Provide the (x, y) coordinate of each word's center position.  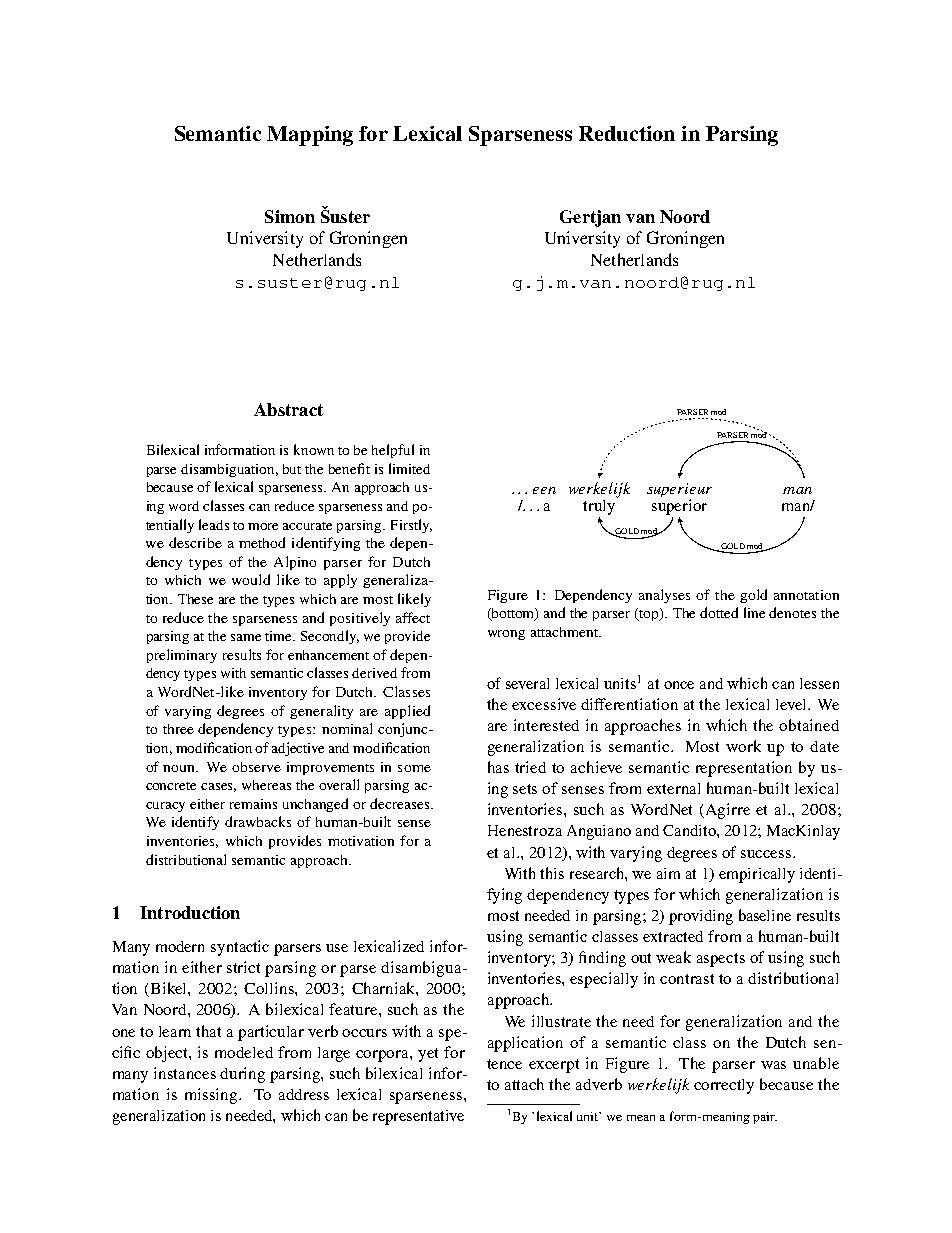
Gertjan (590, 218)
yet (428, 1055)
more (263, 526)
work (743, 746)
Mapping (310, 136)
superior (679, 507)
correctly (724, 1086)
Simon (290, 216)
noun (180, 768)
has (498, 767)
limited (409, 468)
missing (212, 1096)
